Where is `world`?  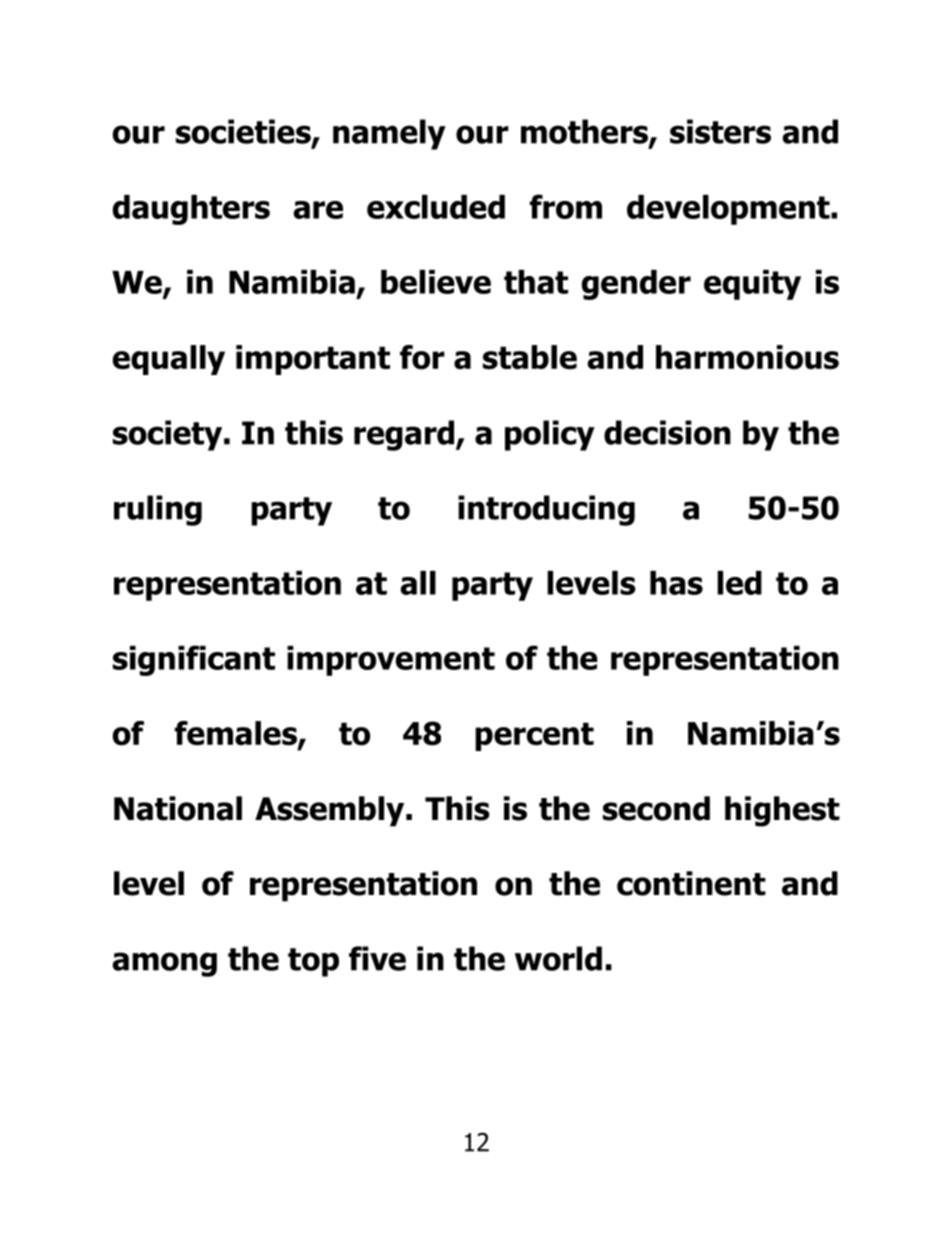
world is located at coordinates (558, 958).
